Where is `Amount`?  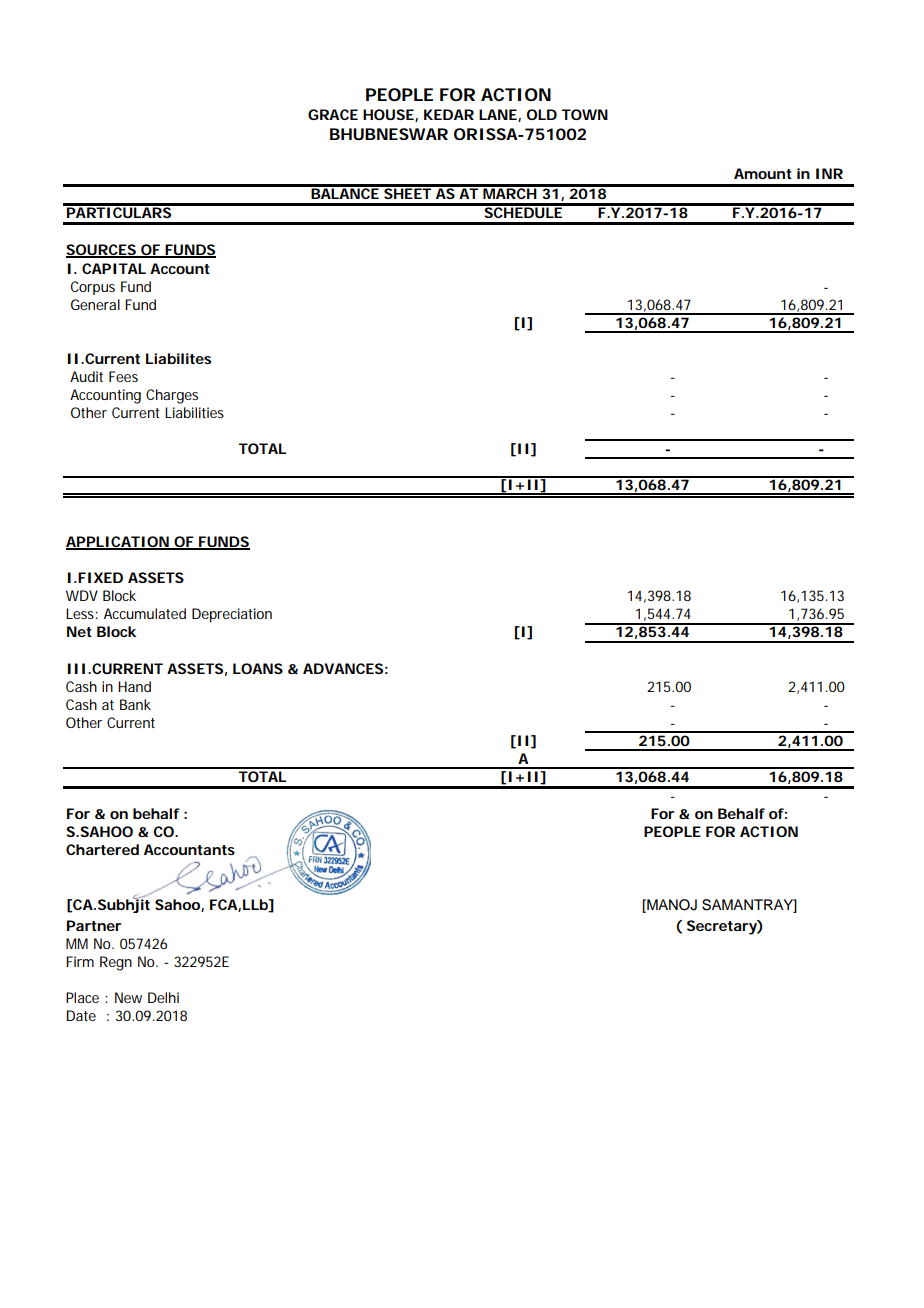
Amount is located at coordinates (763, 173).
